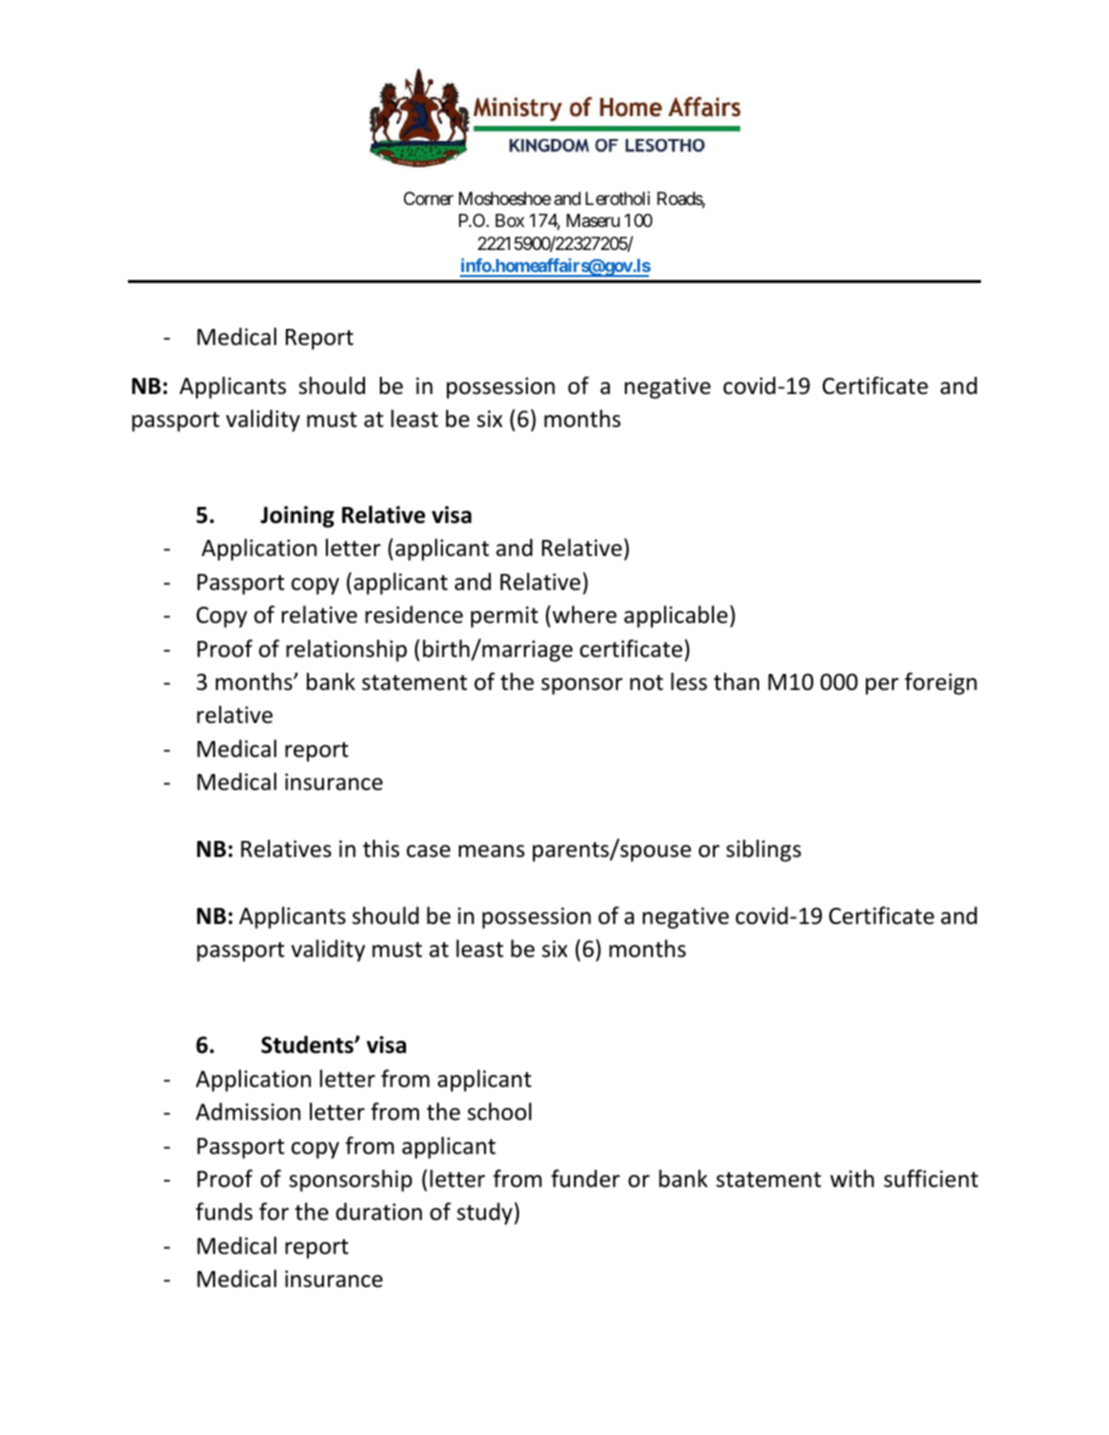 The width and height of the screenshot is (1109, 1435). I want to click on applicable, so click(676, 616).
